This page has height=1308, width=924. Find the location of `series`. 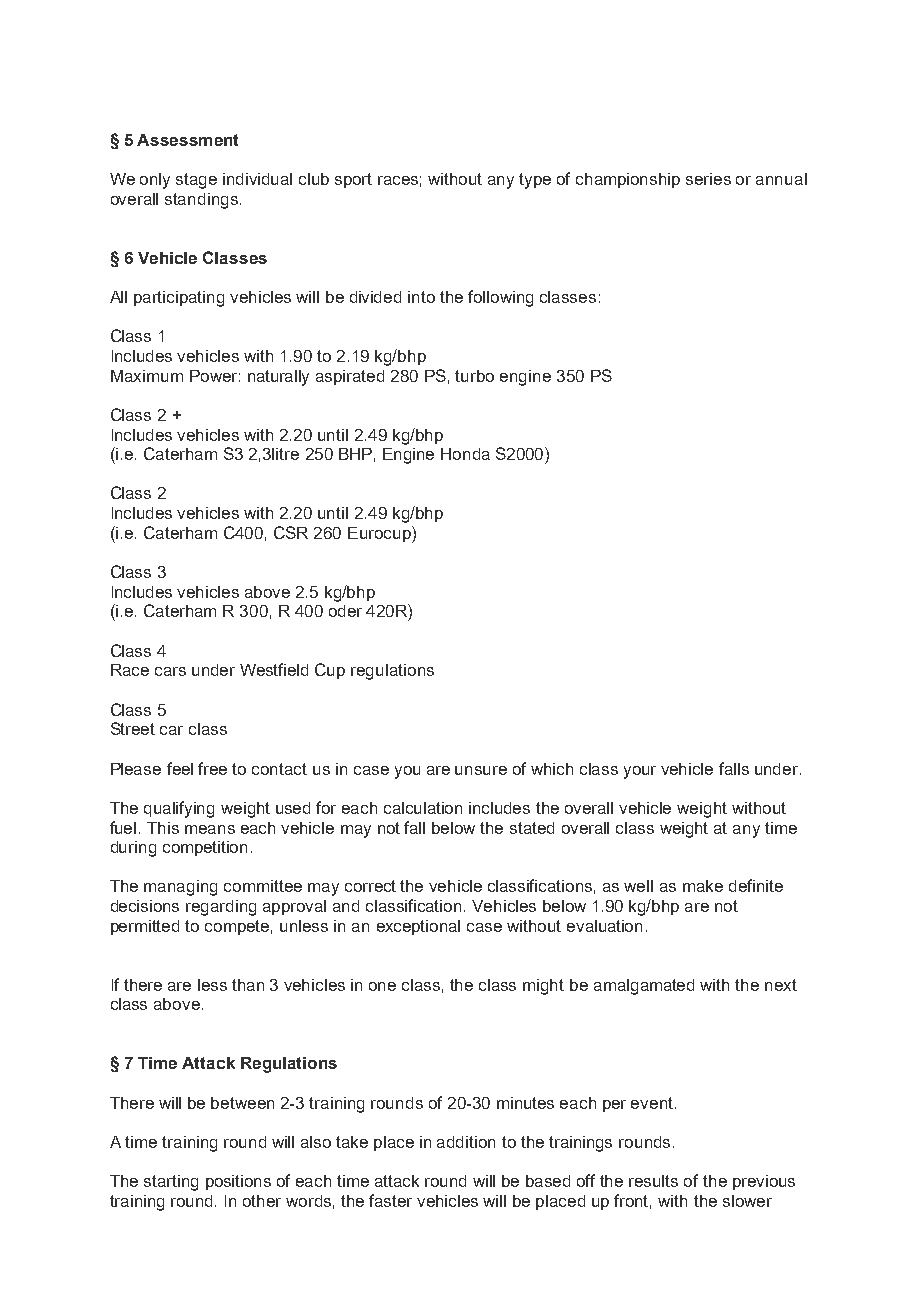

series is located at coordinates (708, 179).
